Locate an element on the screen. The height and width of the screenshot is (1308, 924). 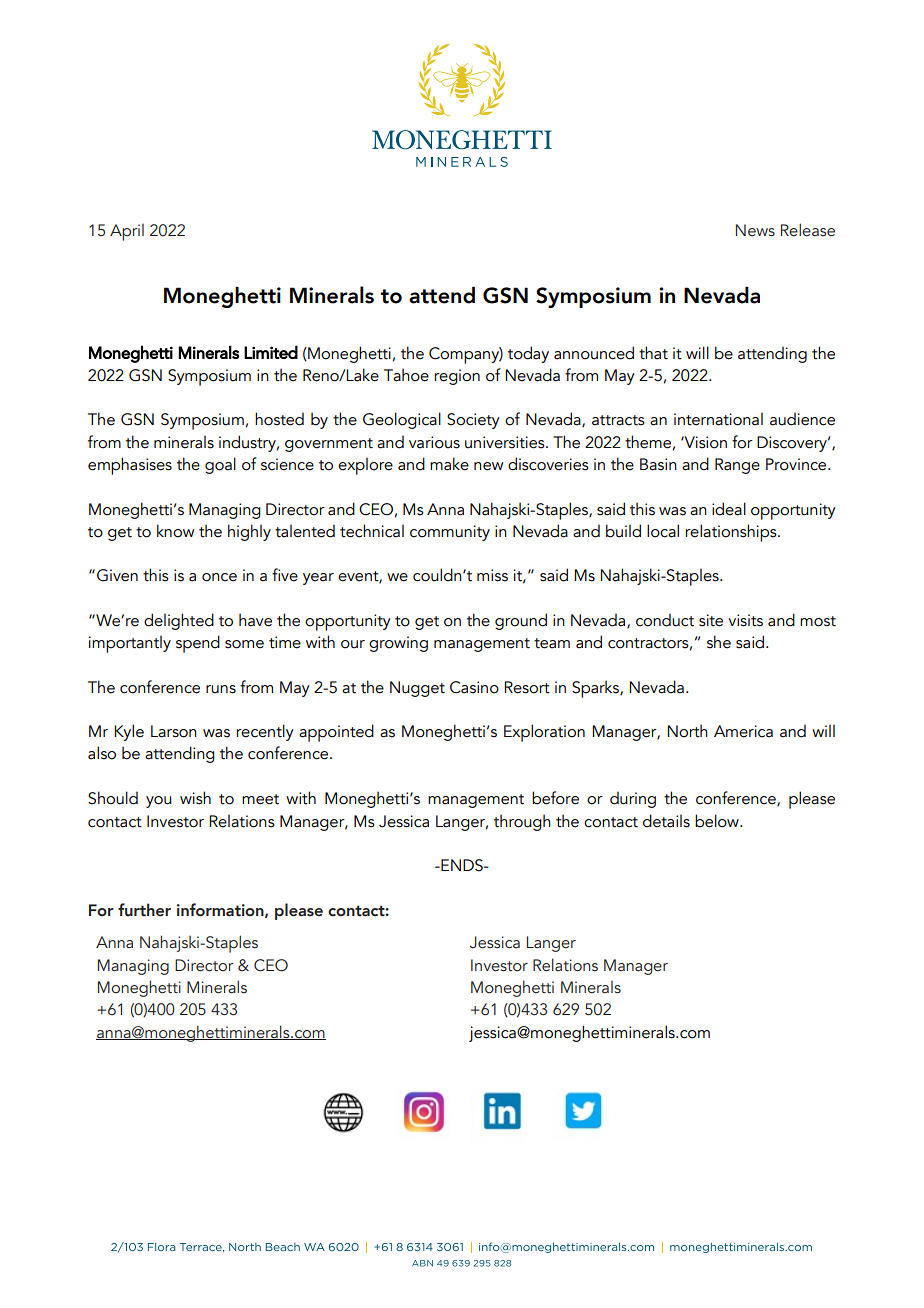
April is located at coordinates (127, 232).
